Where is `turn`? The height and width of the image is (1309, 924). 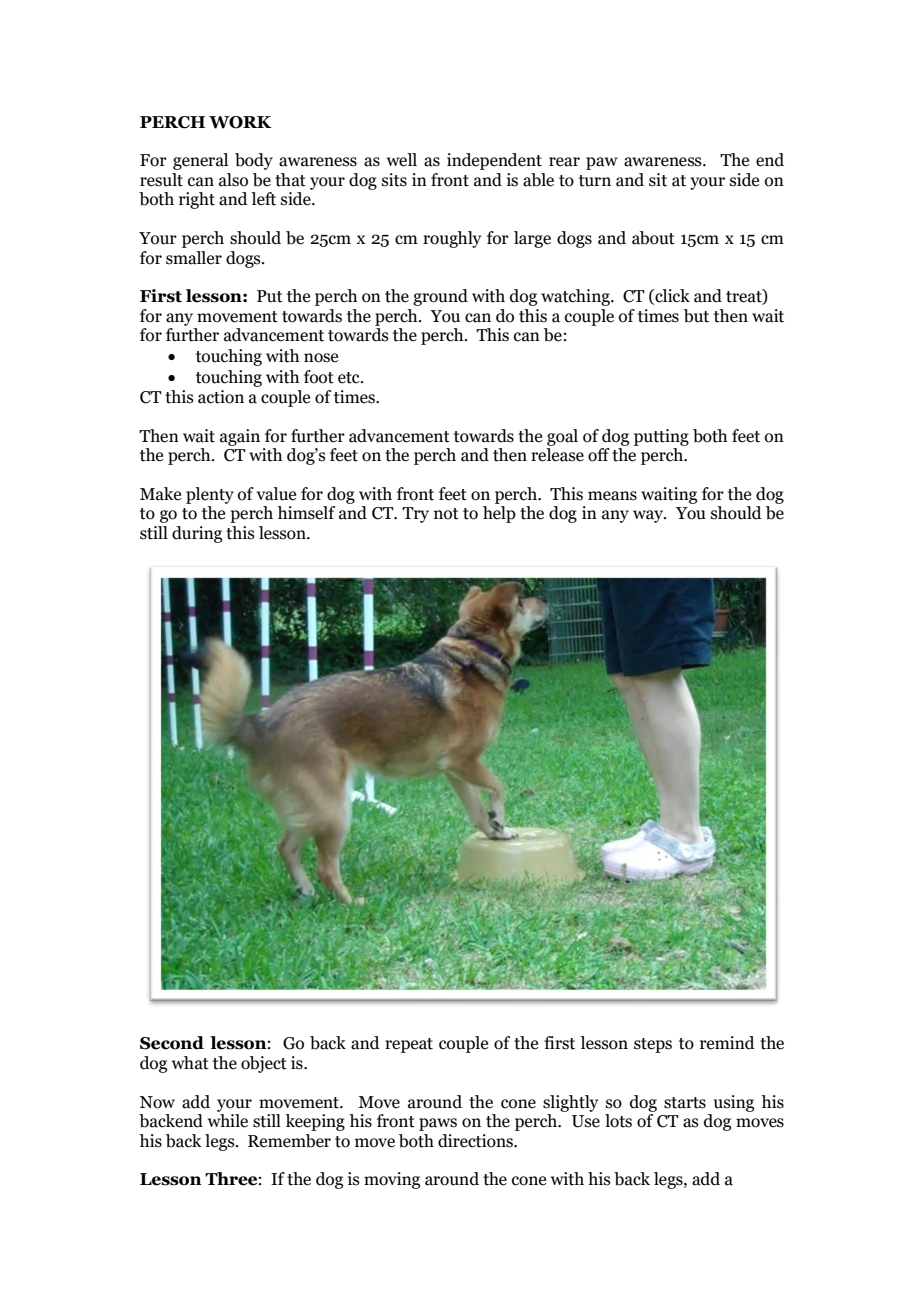 turn is located at coordinates (595, 181).
